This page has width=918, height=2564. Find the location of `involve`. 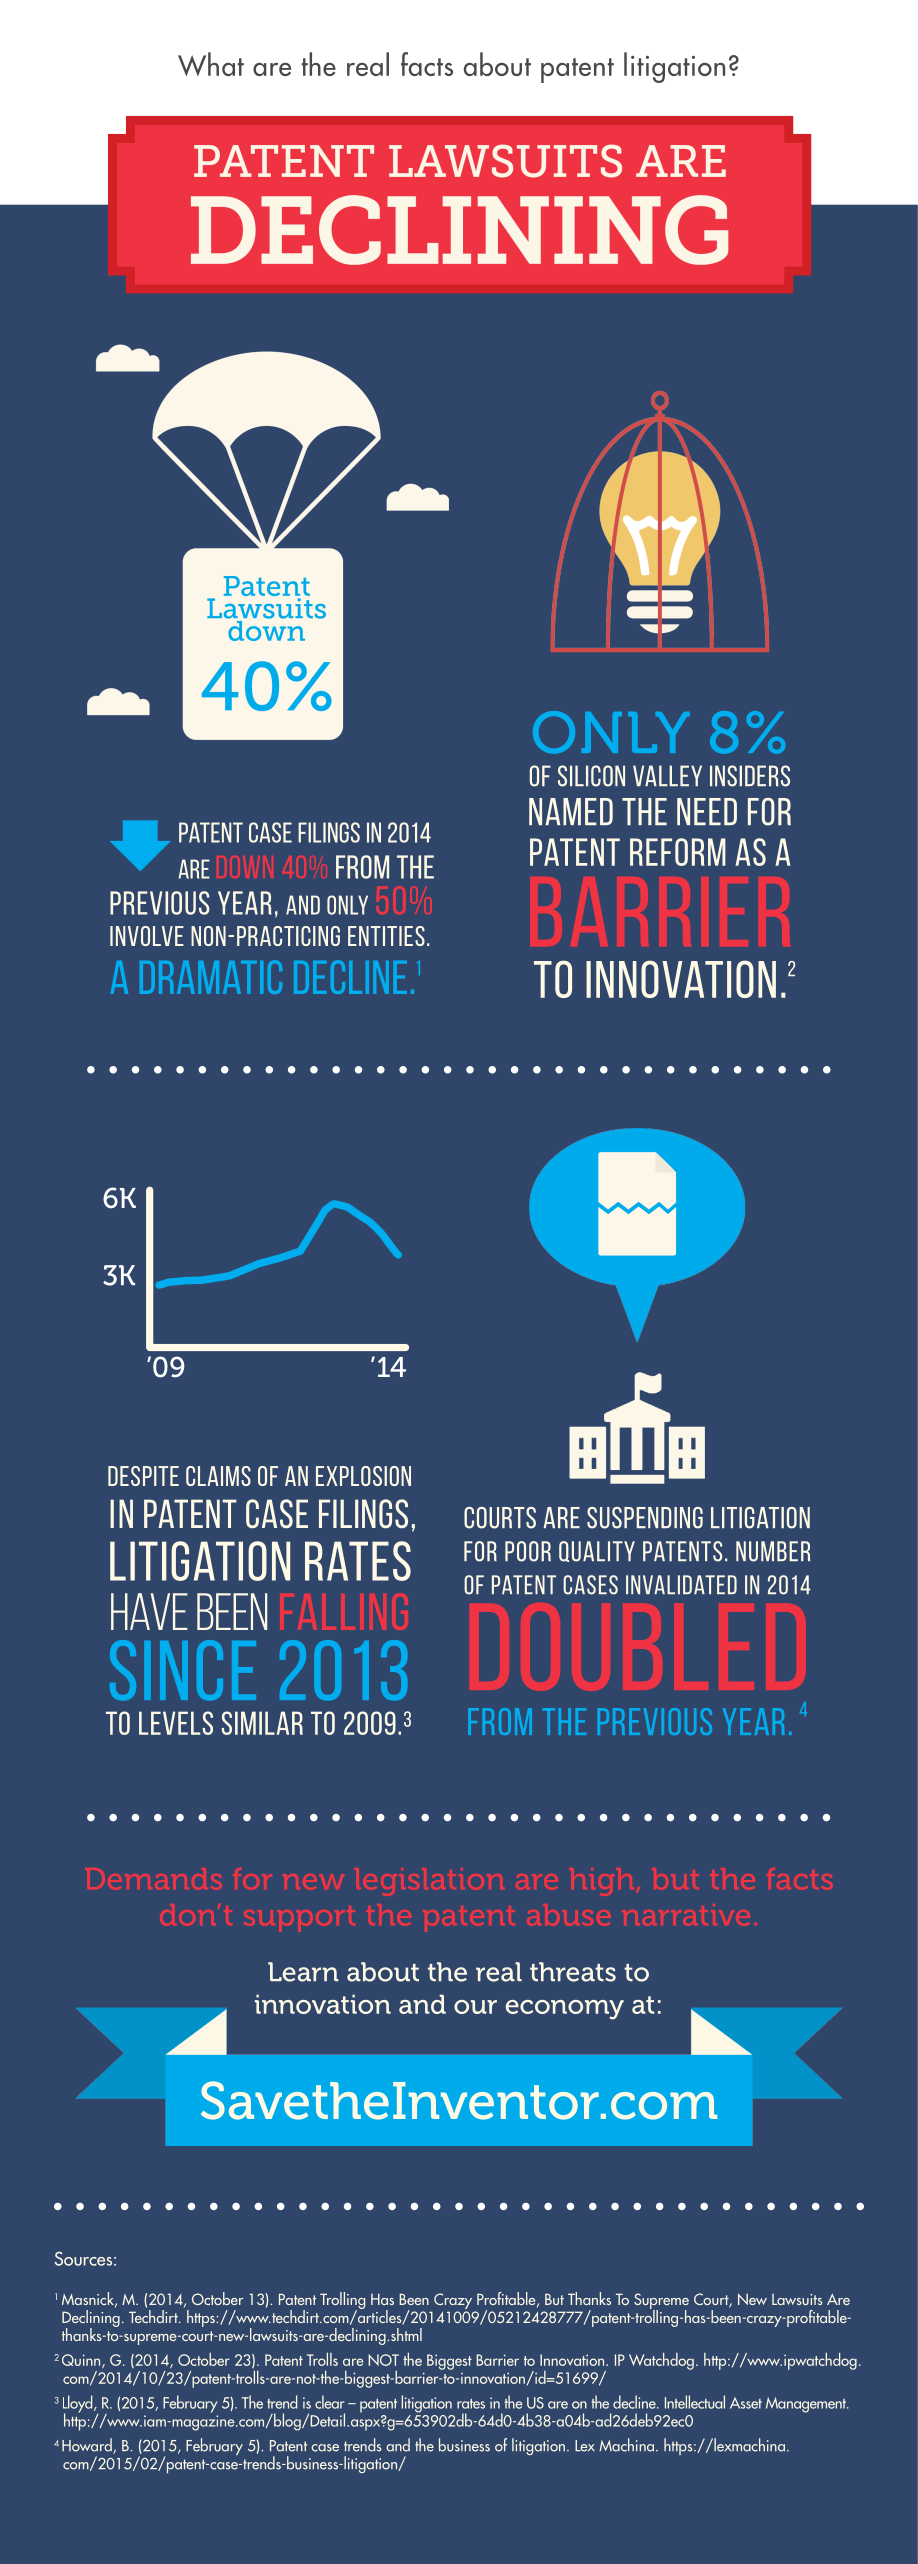

involve is located at coordinates (147, 936).
